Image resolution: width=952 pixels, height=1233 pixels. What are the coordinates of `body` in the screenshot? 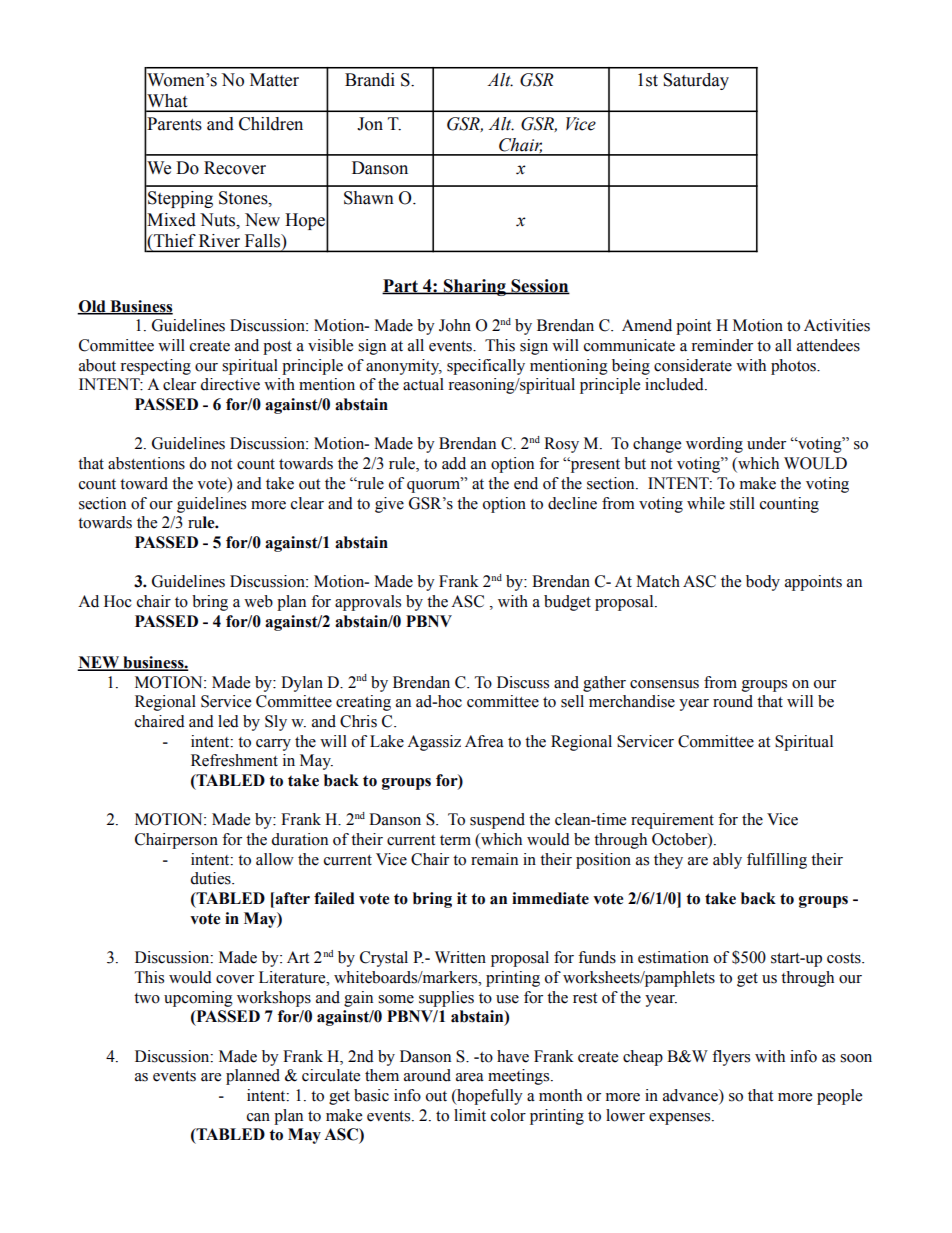 It's located at (763, 583).
